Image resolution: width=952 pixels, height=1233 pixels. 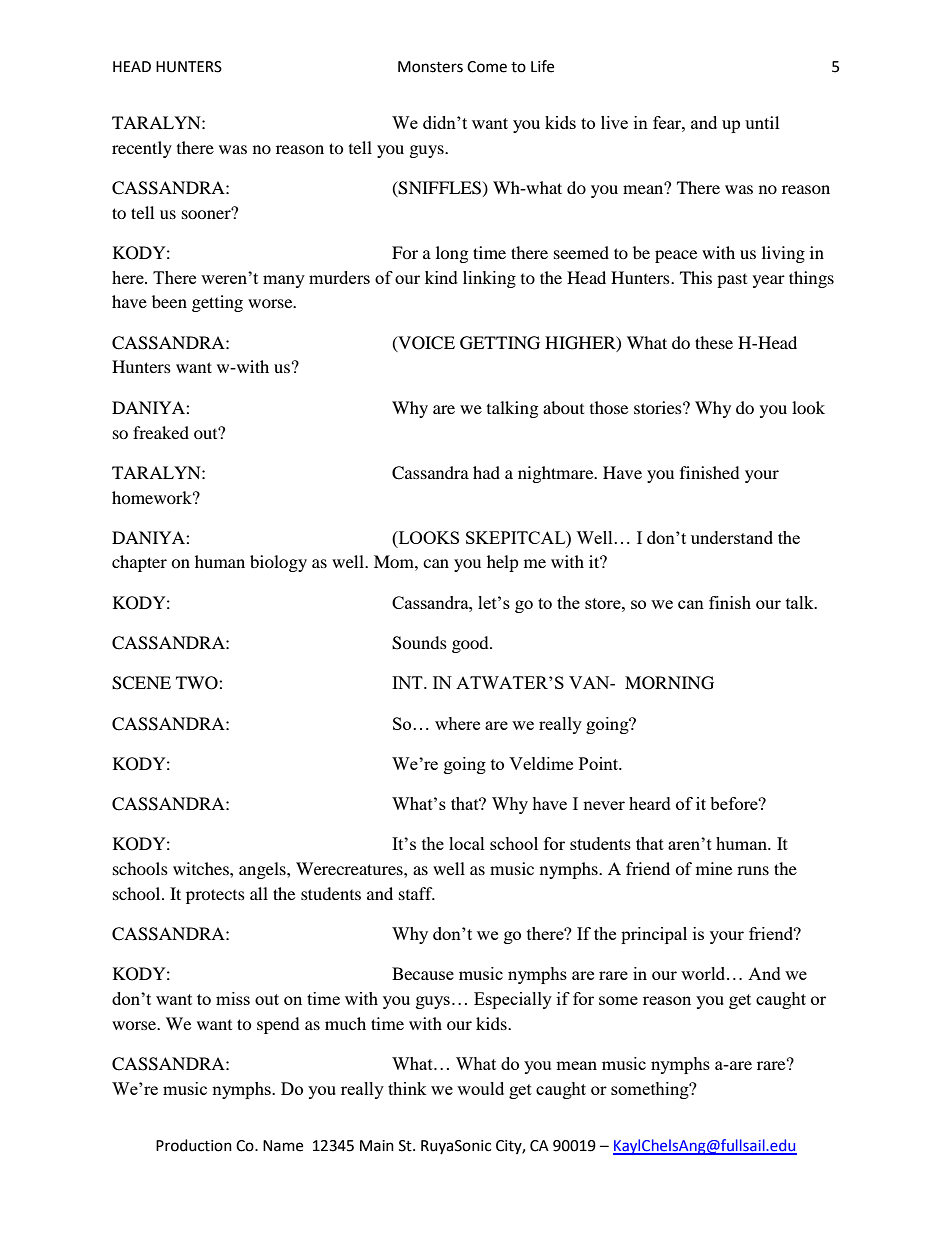 What do you see at coordinates (467, 843) in the screenshot?
I see `local` at bounding box center [467, 843].
